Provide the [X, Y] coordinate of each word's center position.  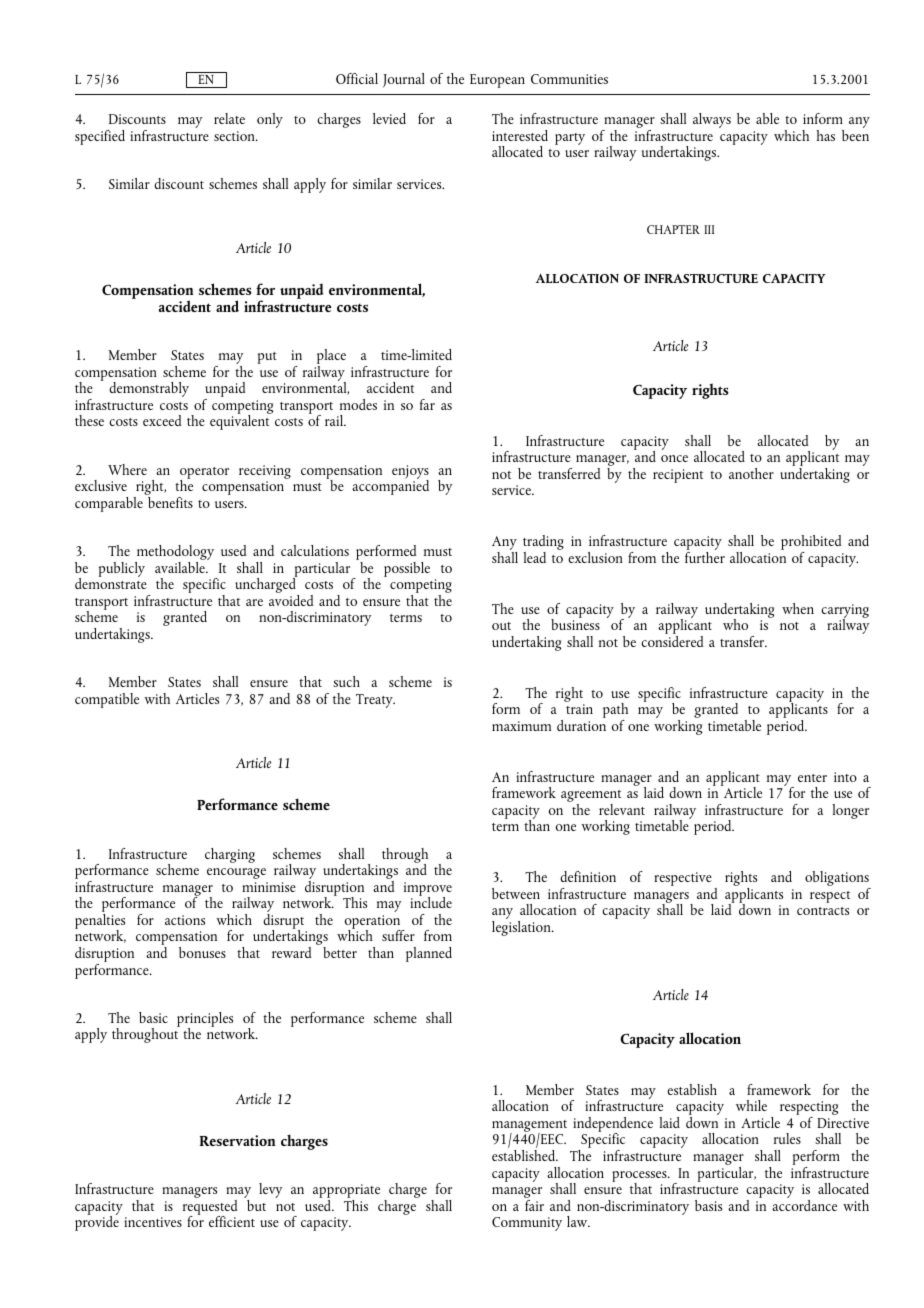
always [712, 120]
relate [229, 118]
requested [210, 1207]
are [254, 602]
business [575, 623]
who [735, 624]
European [497, 81]
